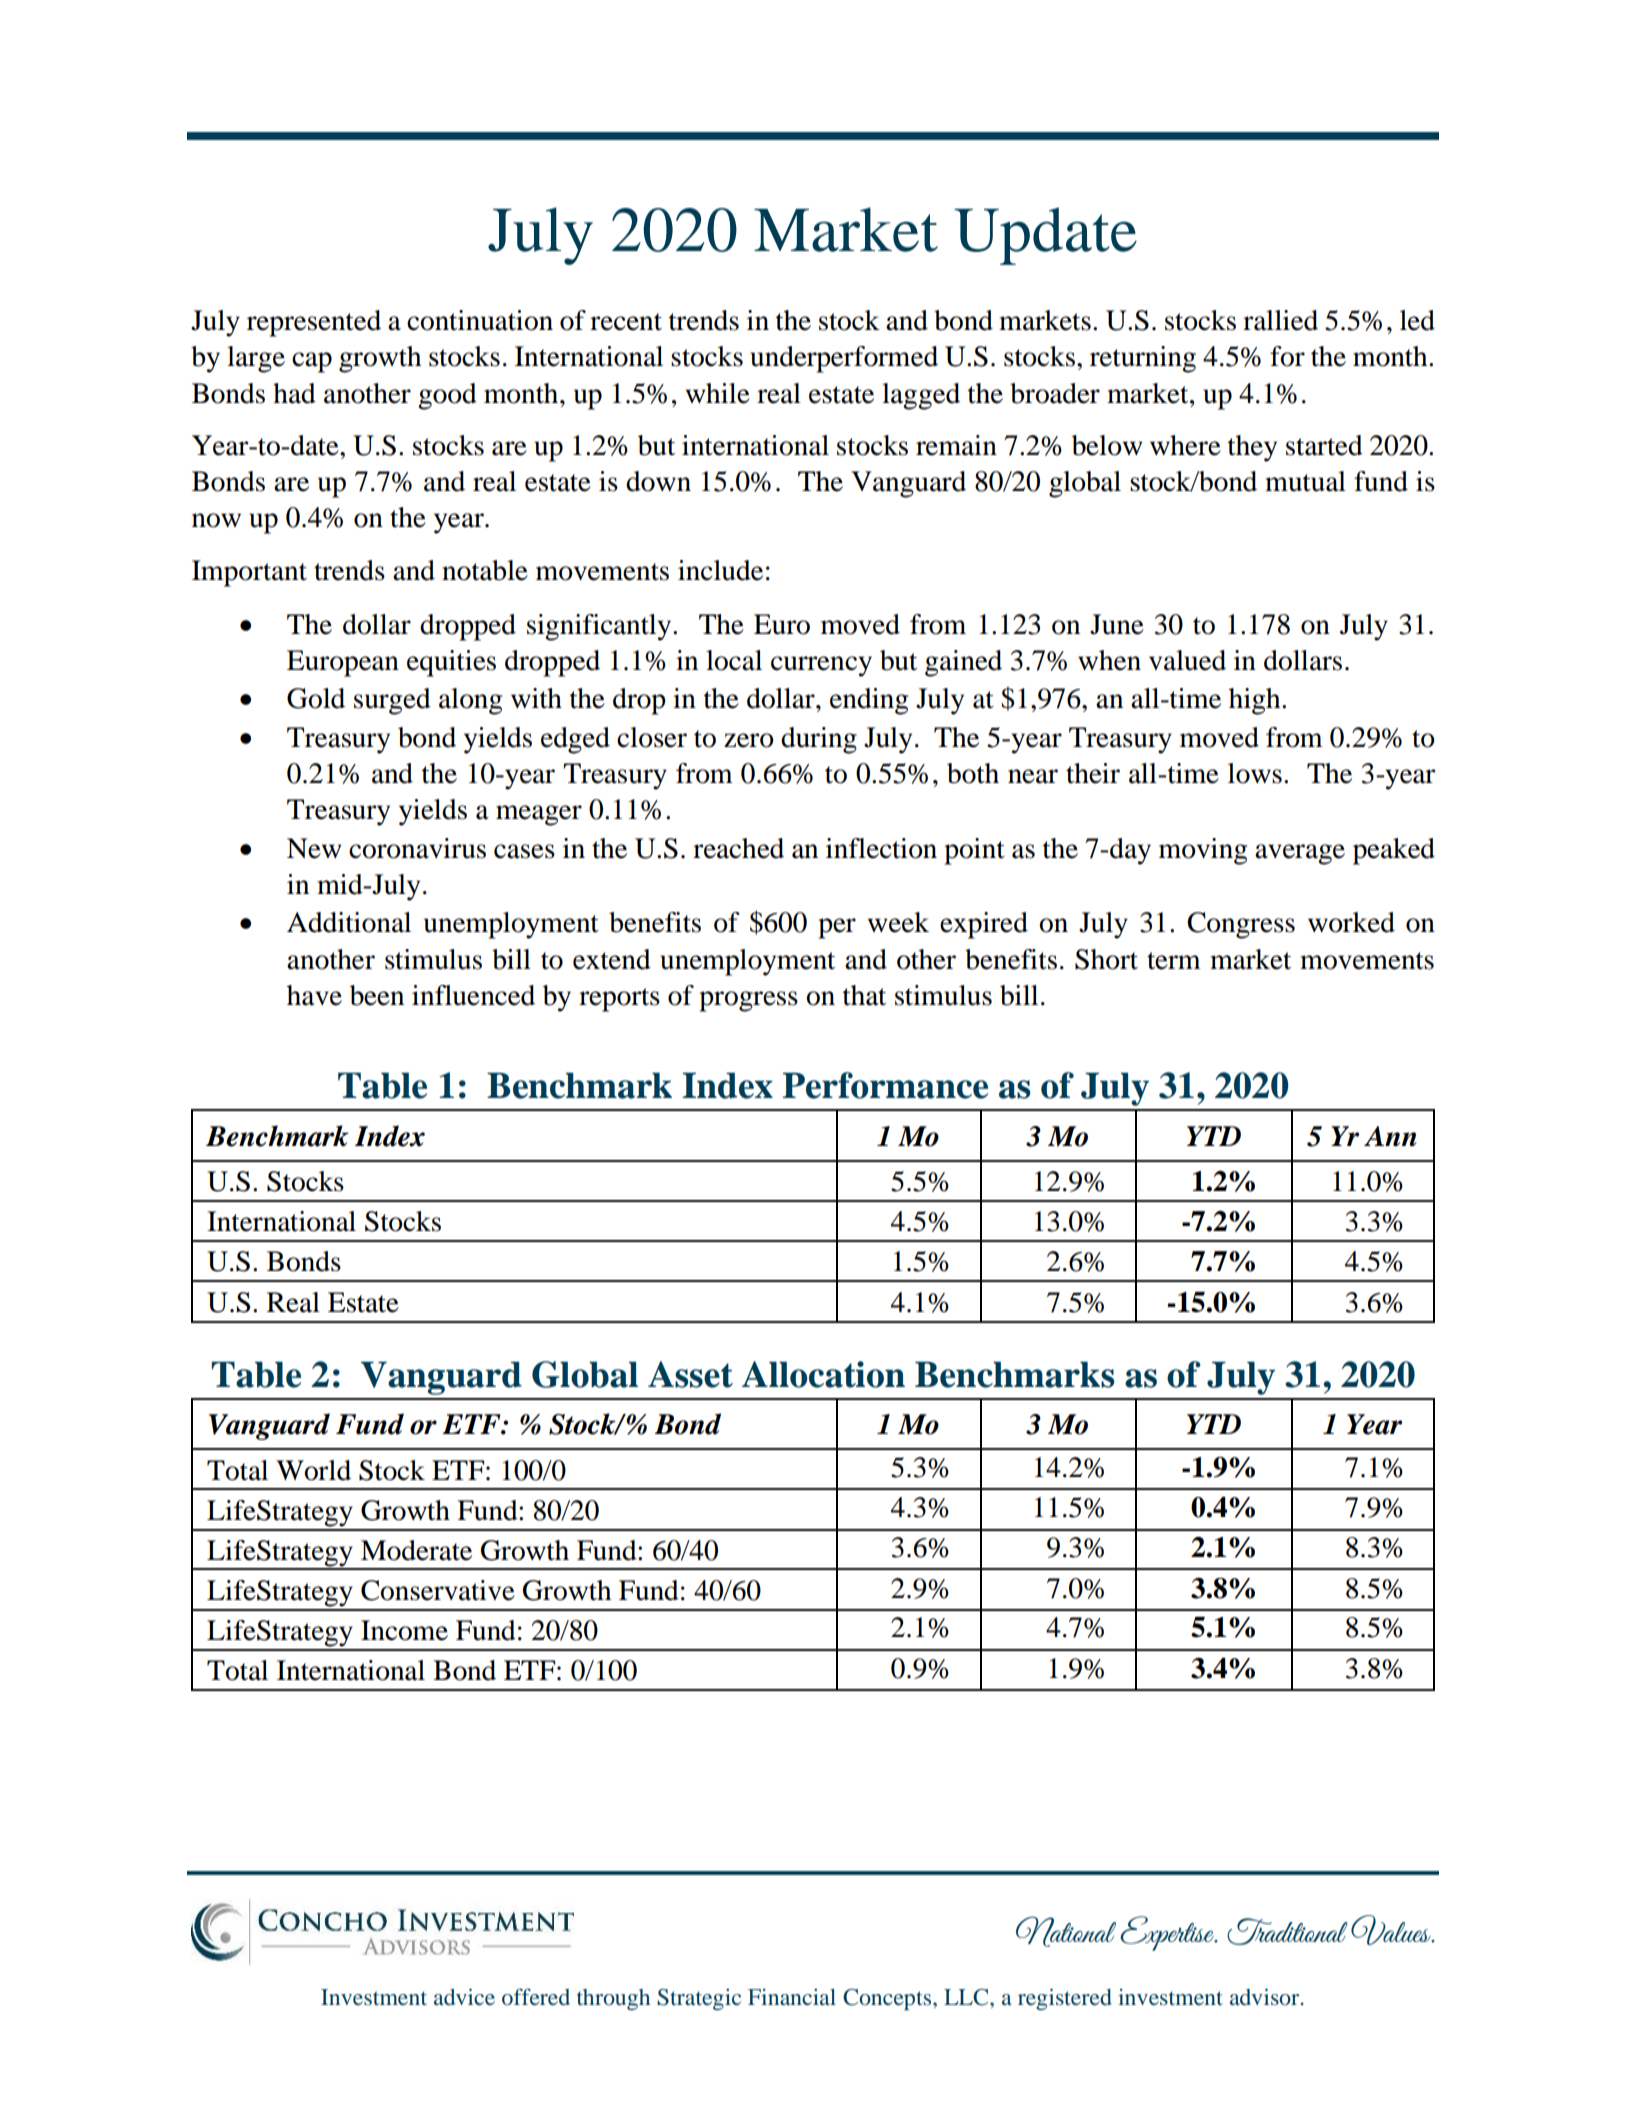 The height and width of the document is (2105, 1626). What do you see at coordinates (844, 359) in the document?
I see `underperformed` at bounding box center [844, 359].
